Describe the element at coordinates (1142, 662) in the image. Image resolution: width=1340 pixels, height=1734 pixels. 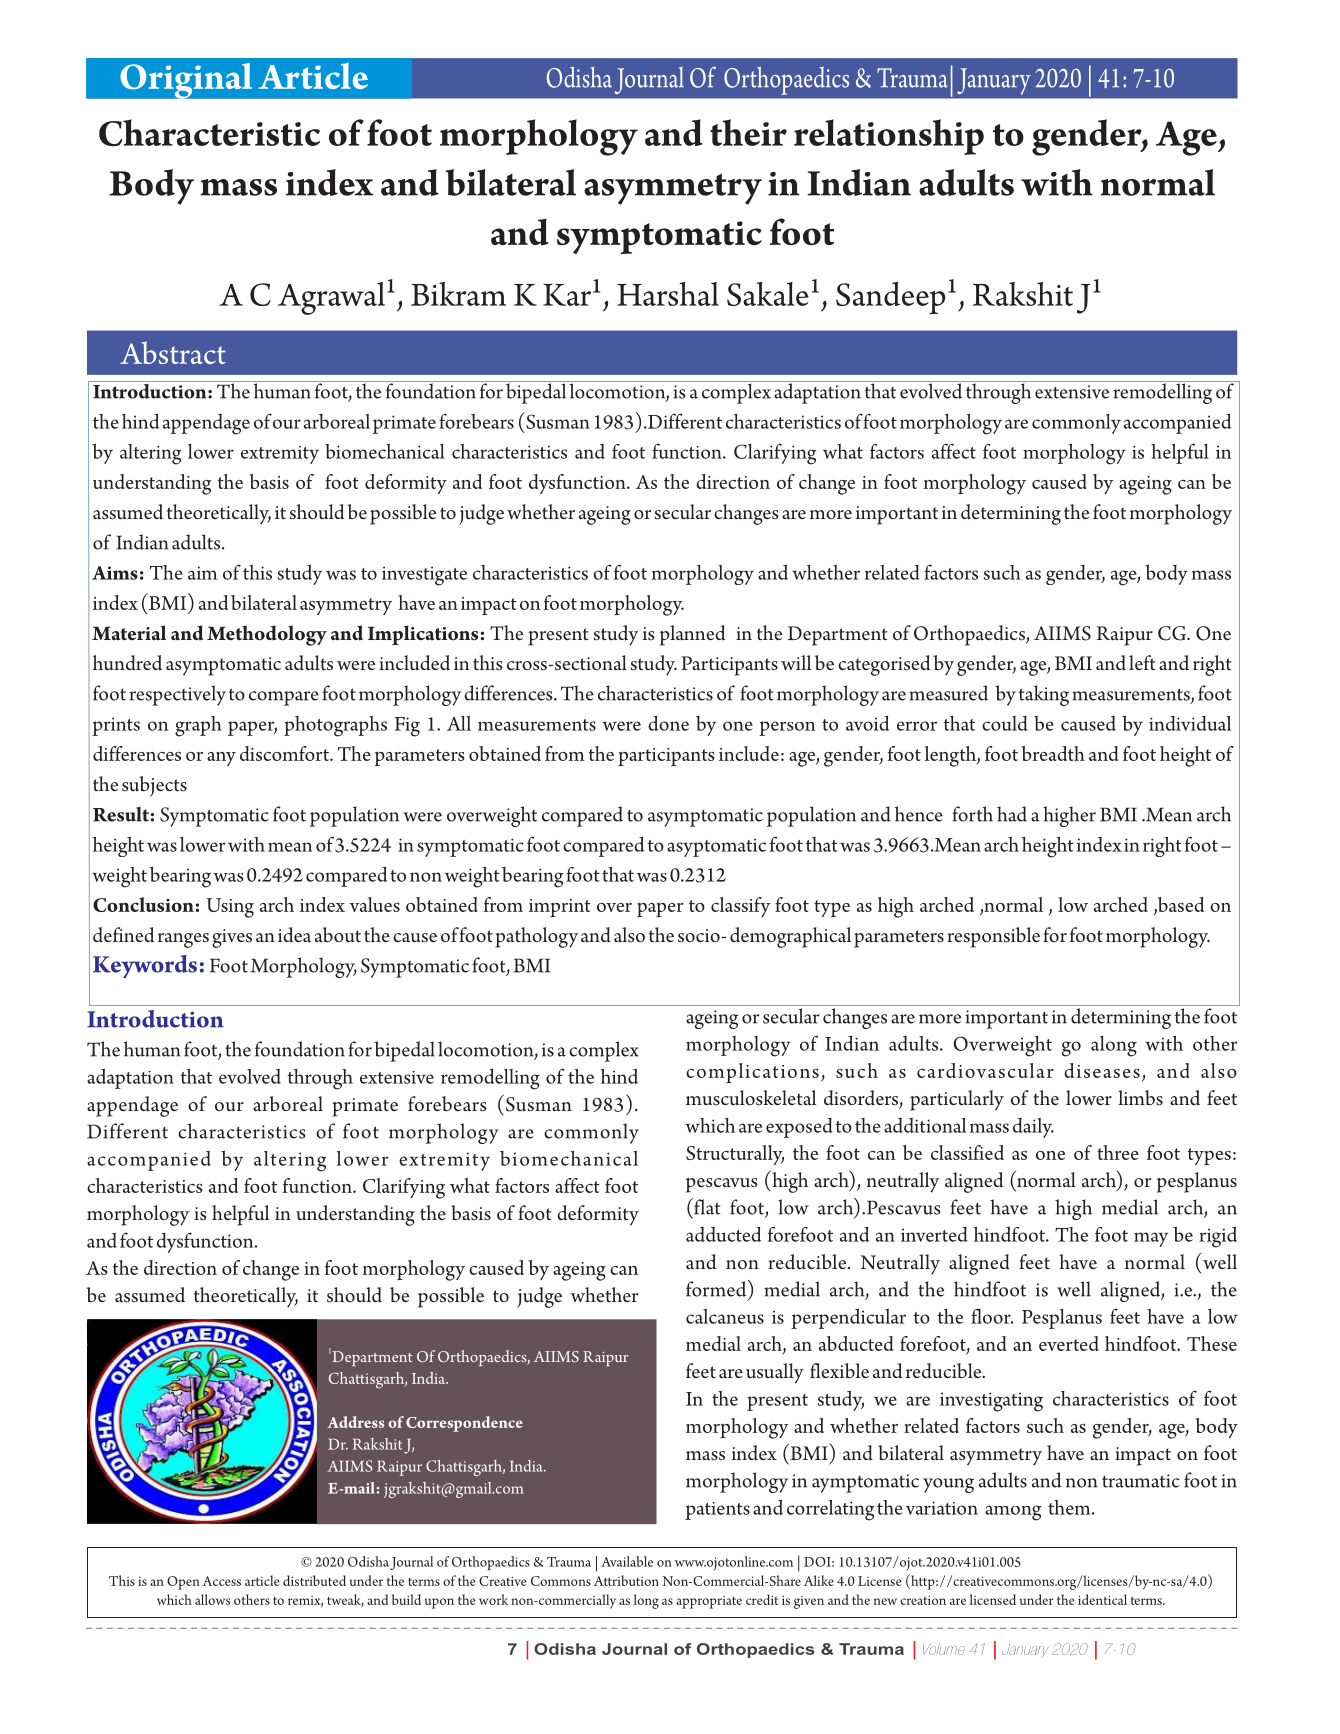
I see `left` at that location.
